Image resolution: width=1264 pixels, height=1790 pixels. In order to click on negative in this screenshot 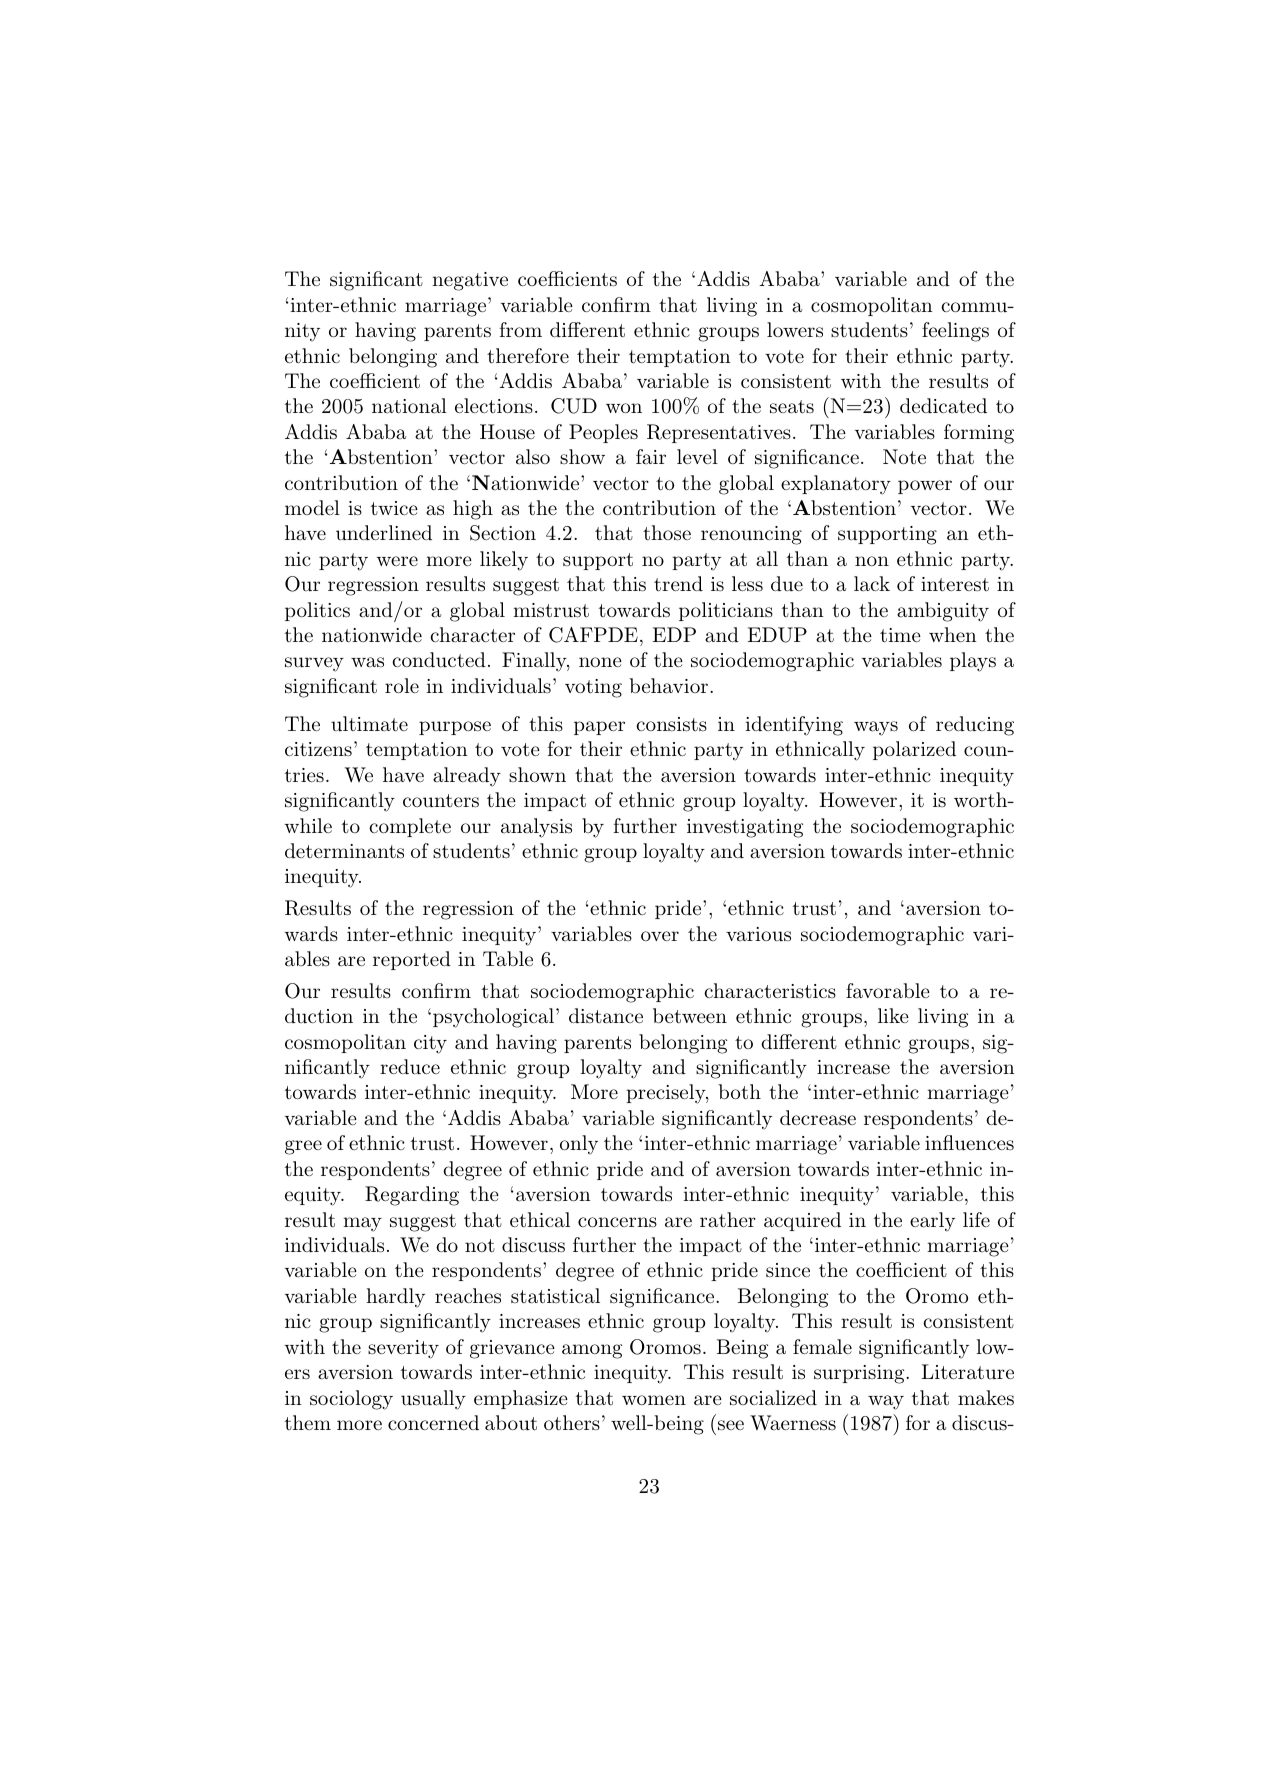, I will do `click(470, 281)`.
